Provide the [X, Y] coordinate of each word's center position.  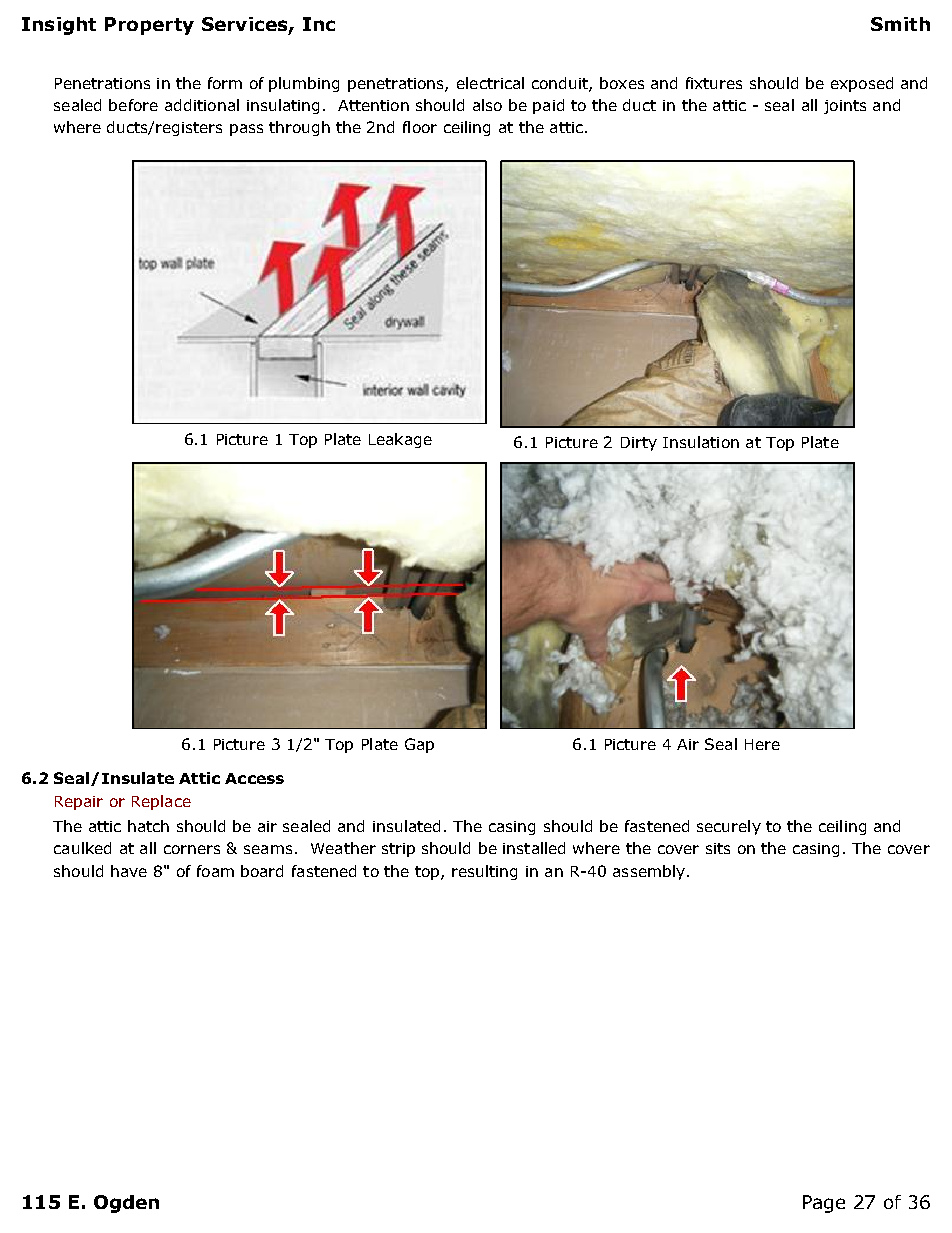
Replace [161, 802]
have [129, 871]
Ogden [126, 1204]
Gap [419, 745]
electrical [490, 83]
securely [729, 827]
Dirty [639, 444]
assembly [649, 872]
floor [420, 127]
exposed [862, 84]
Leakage [400, 440]
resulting [484, 872]
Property [149, 26]
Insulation [701, 442]
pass [246, 130]
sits [718, 848]
